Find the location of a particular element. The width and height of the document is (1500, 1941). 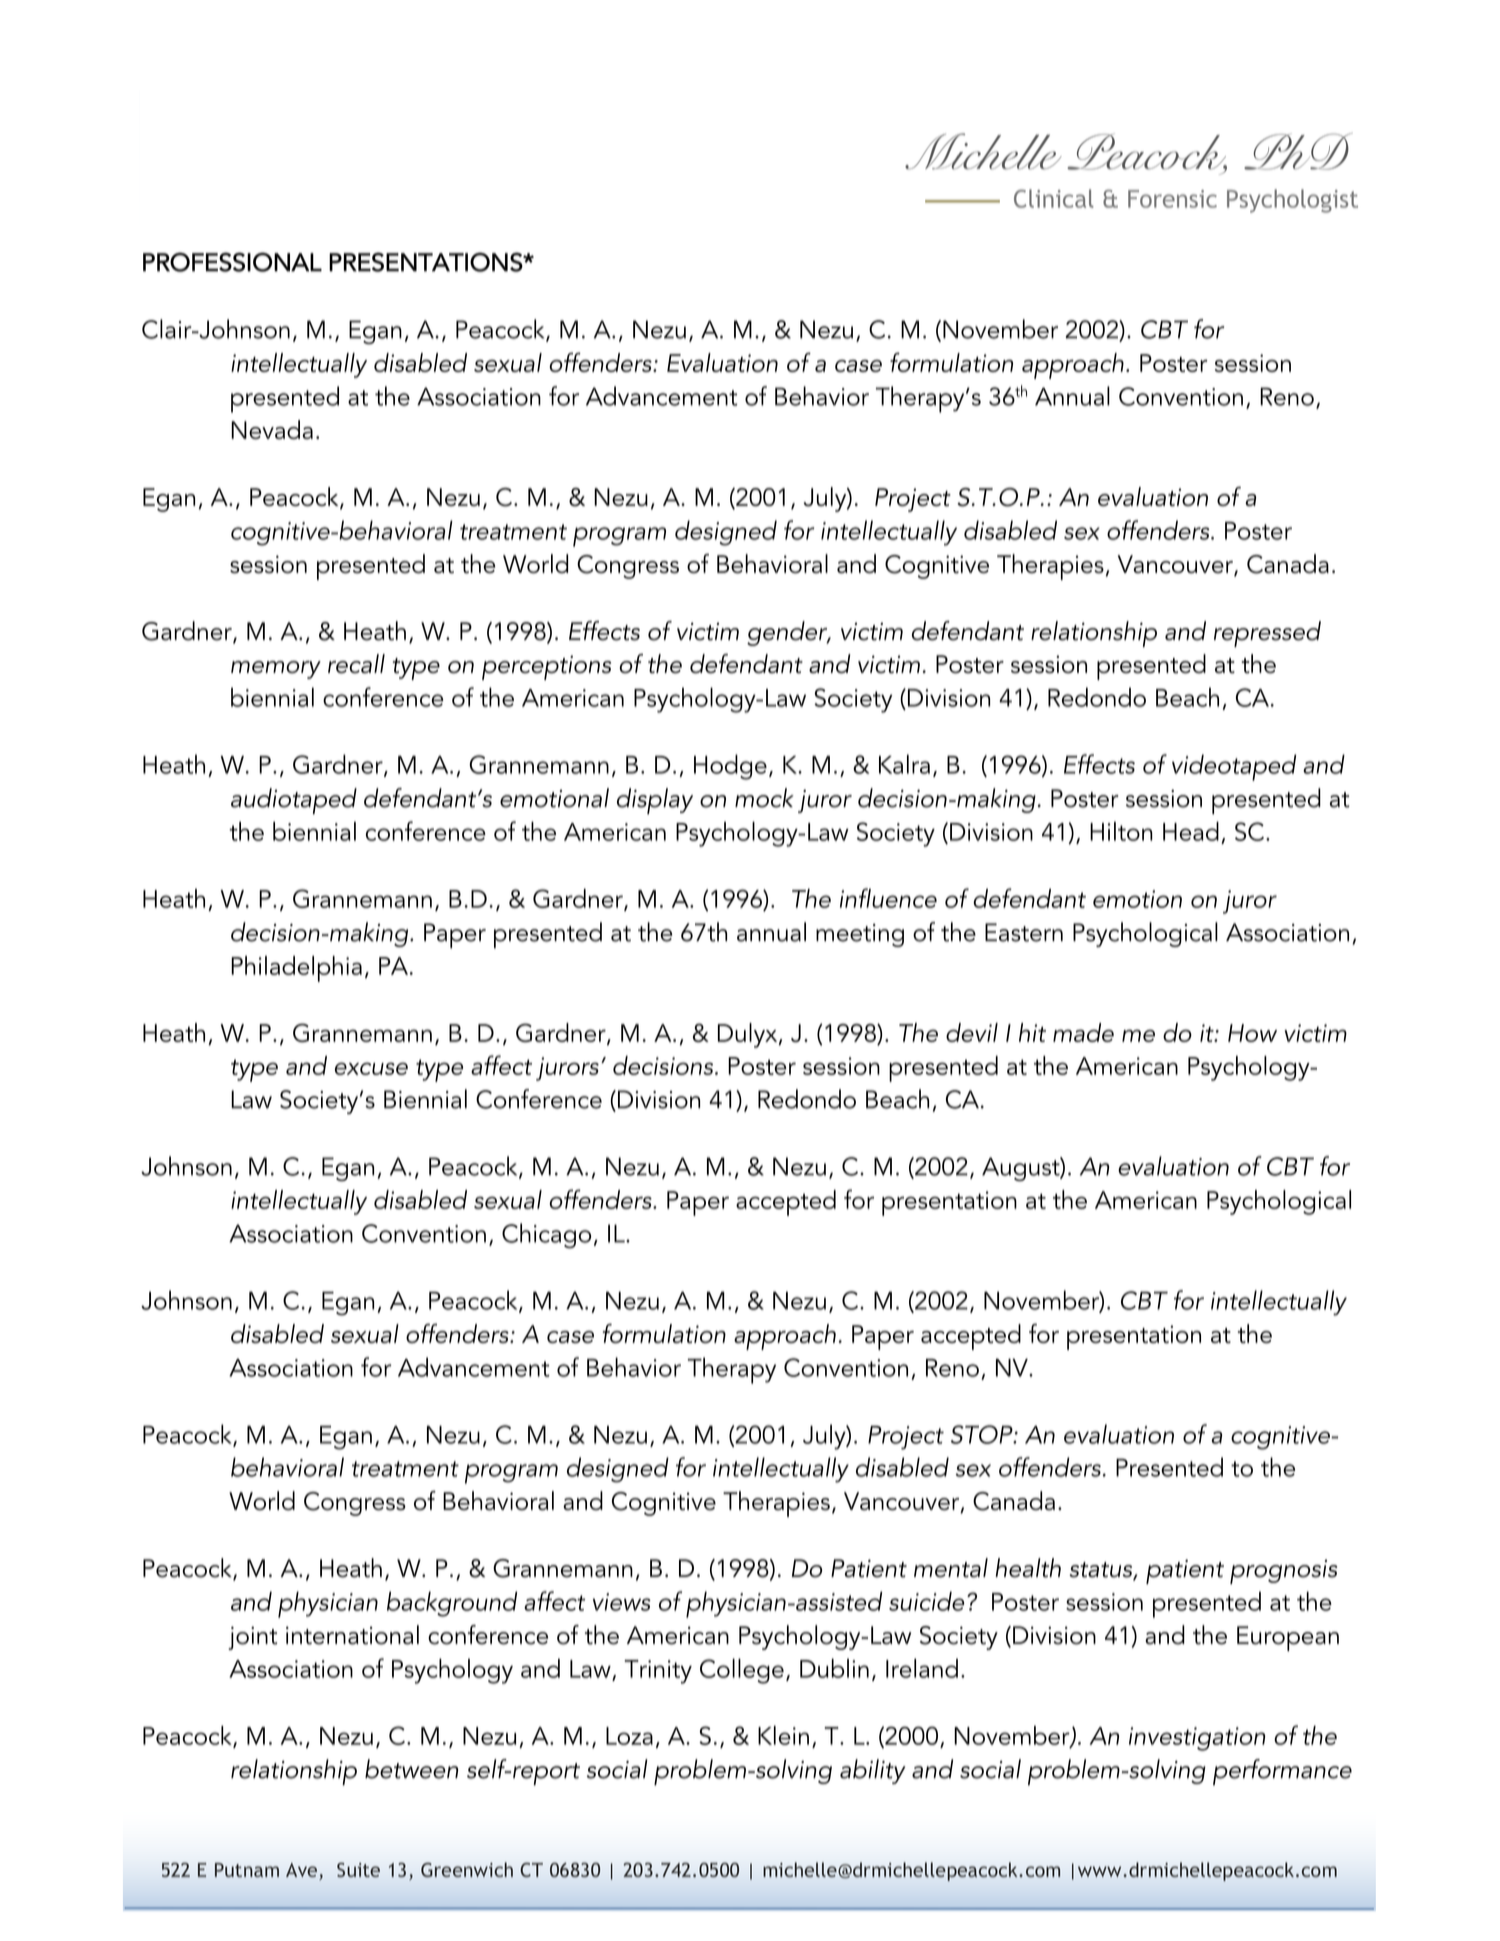

Klein is located at coordinates (783, 1735).
